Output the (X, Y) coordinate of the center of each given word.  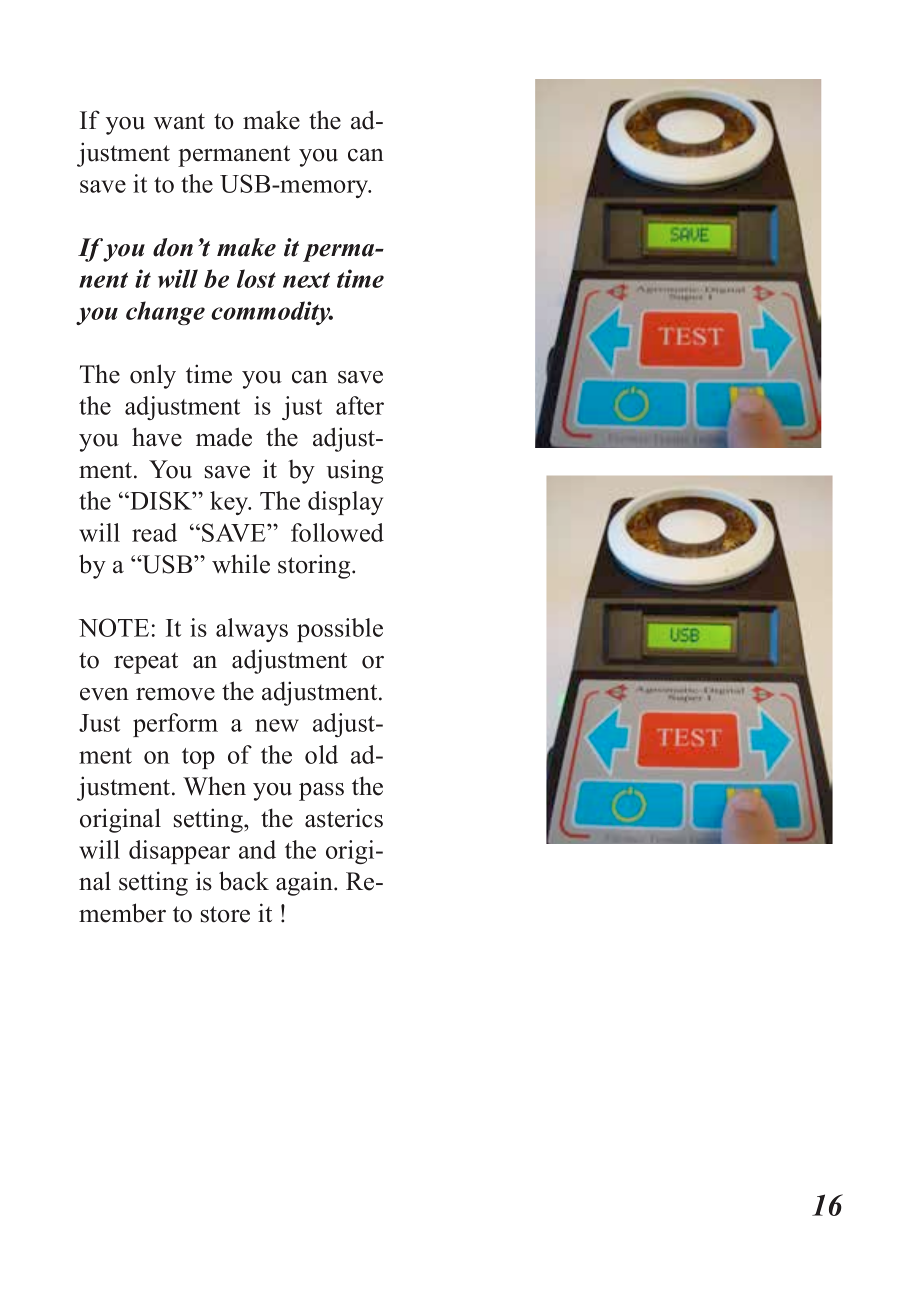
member (122, 913)
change (165, 313)
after (360, 405)
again (305, 883)
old (321, 754)
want (179, 121)
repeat (146, 663)
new (277, 725)
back (244, 881)
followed (337, 532)
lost (256, 278)
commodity (272, 313)
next (306, 280)
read (154, 532)
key (230, 503)
